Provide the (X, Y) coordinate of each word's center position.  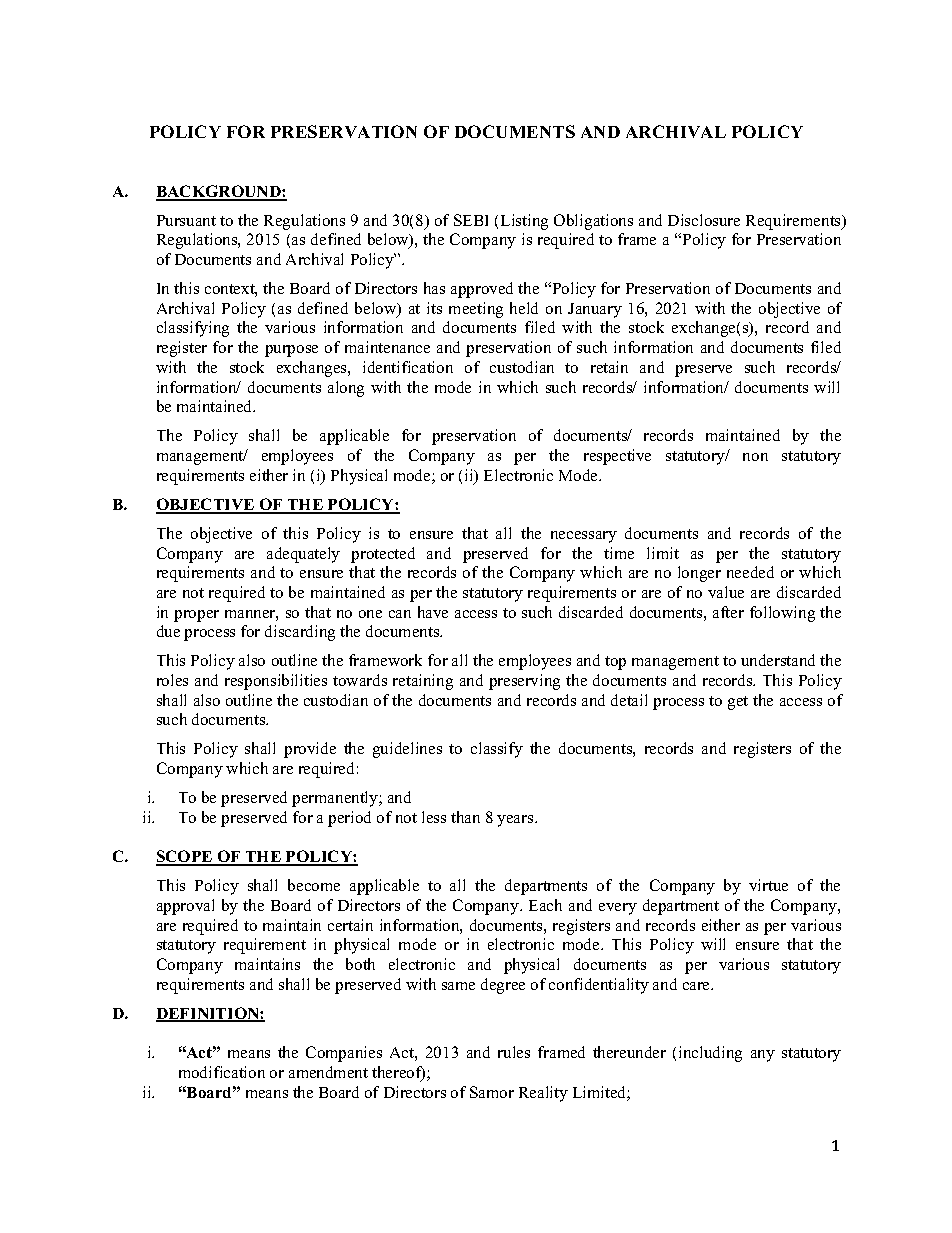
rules (514, 1052)
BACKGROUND (219, 192)
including (710, 1054)
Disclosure (704, 220)
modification (222, 1072)
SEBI (471, 220)
